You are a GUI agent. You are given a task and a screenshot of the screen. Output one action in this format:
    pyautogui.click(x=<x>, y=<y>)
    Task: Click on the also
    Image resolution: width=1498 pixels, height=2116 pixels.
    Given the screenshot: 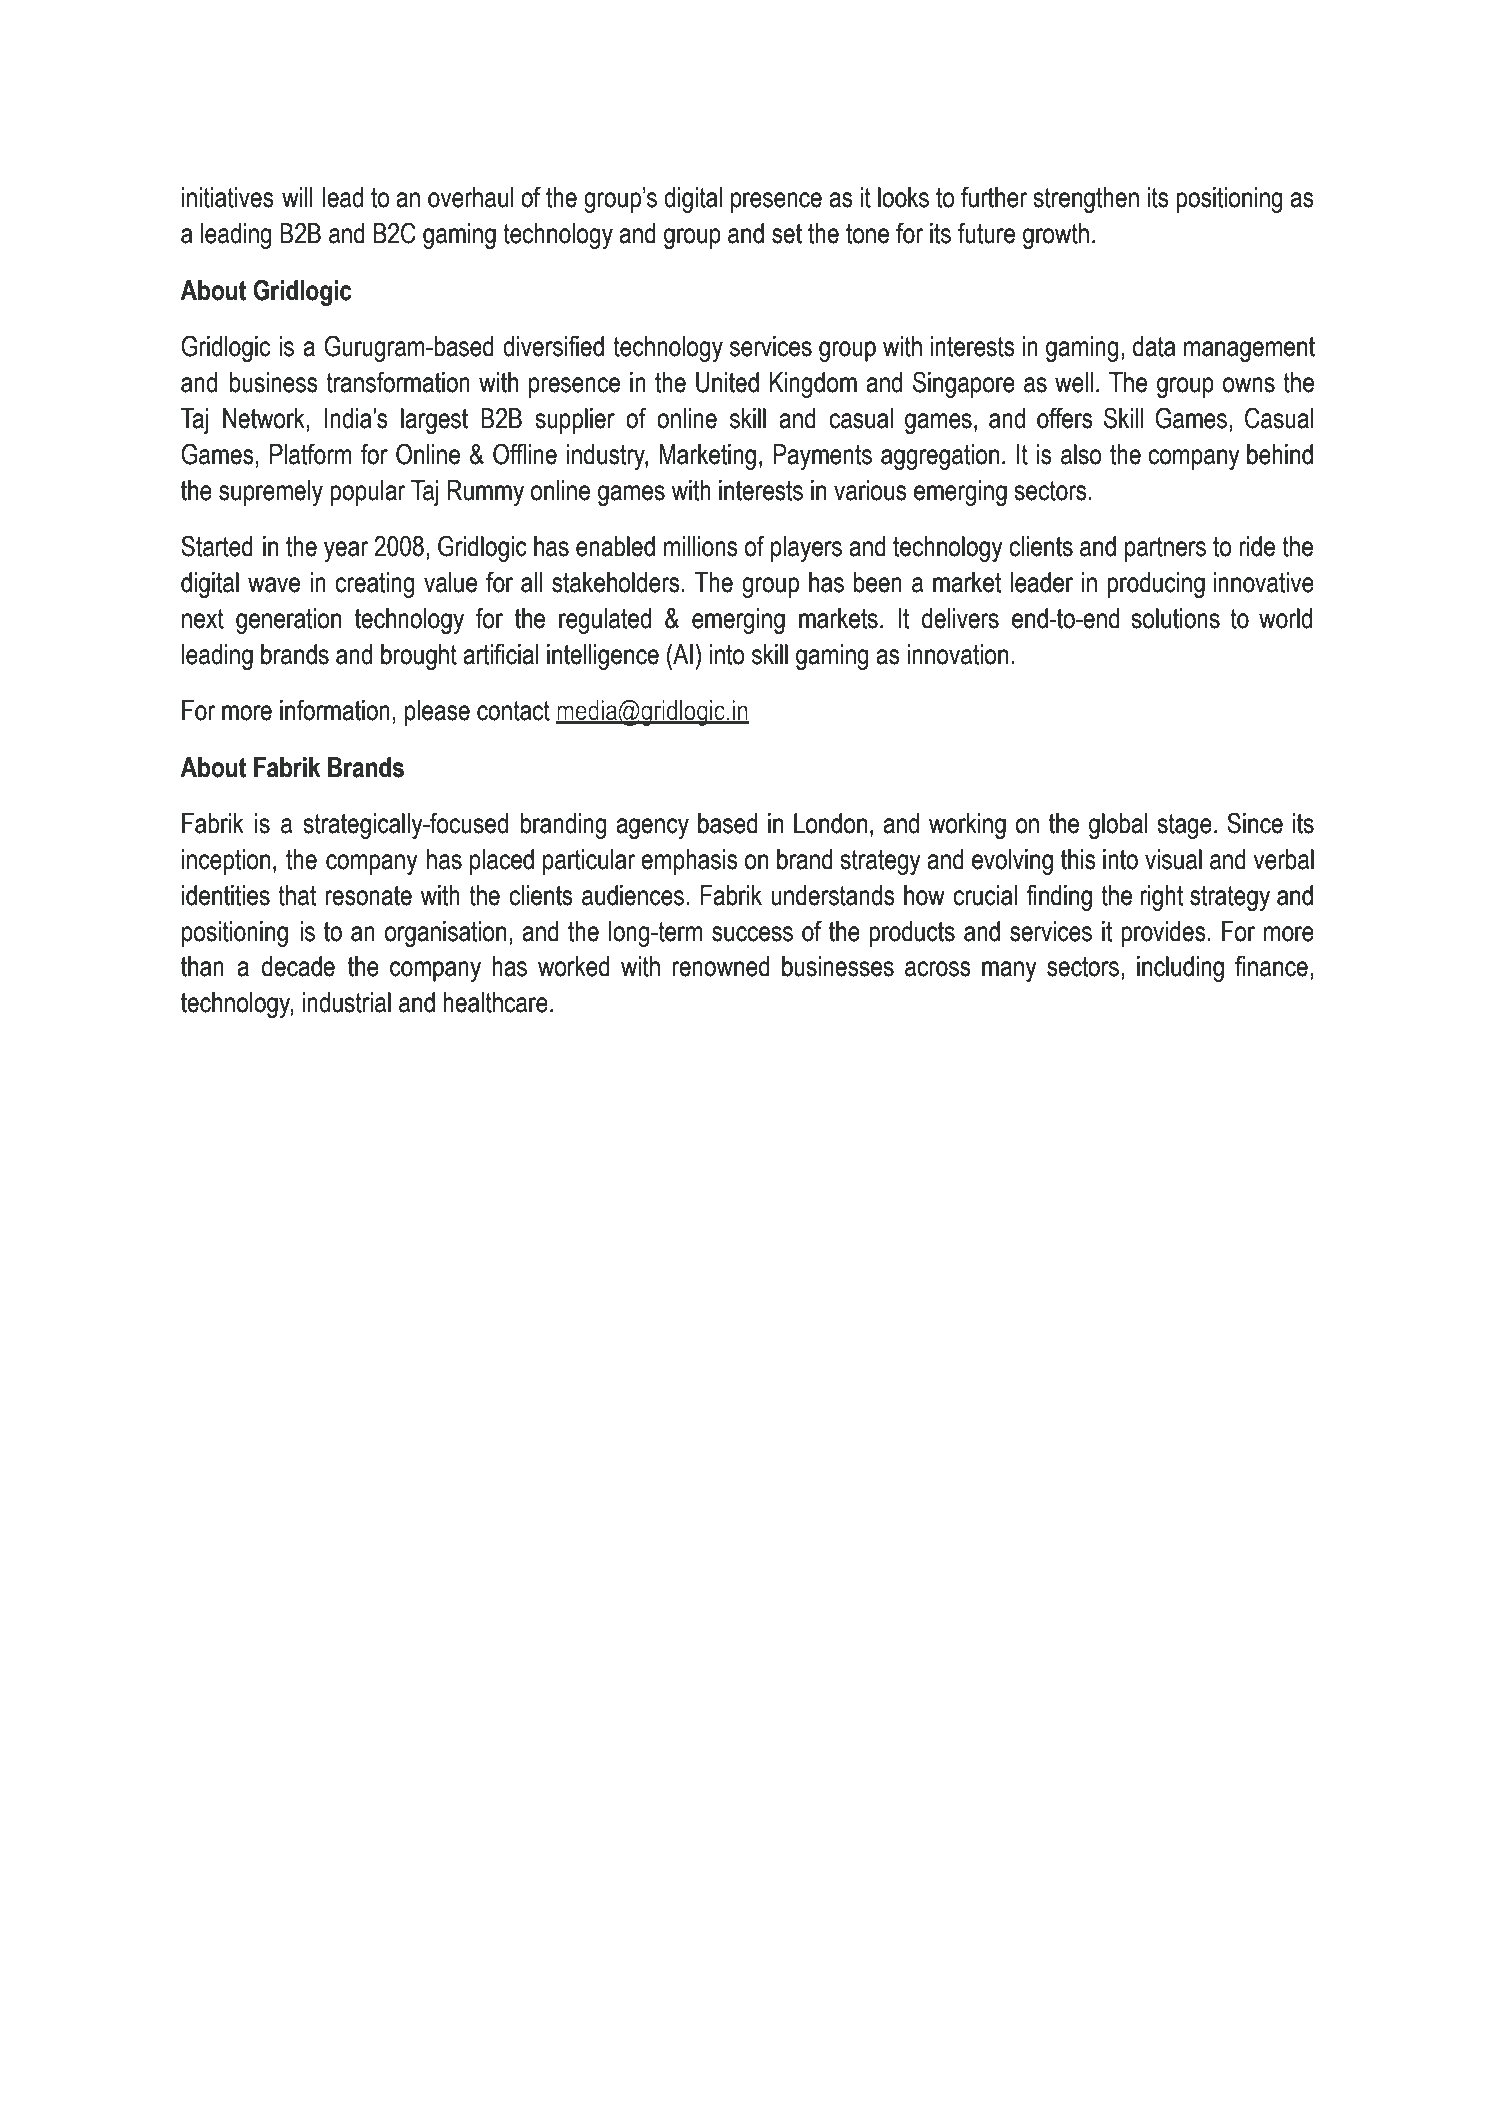 What is the action you would take?
    pyautogui.click(x=1081, y=454)
